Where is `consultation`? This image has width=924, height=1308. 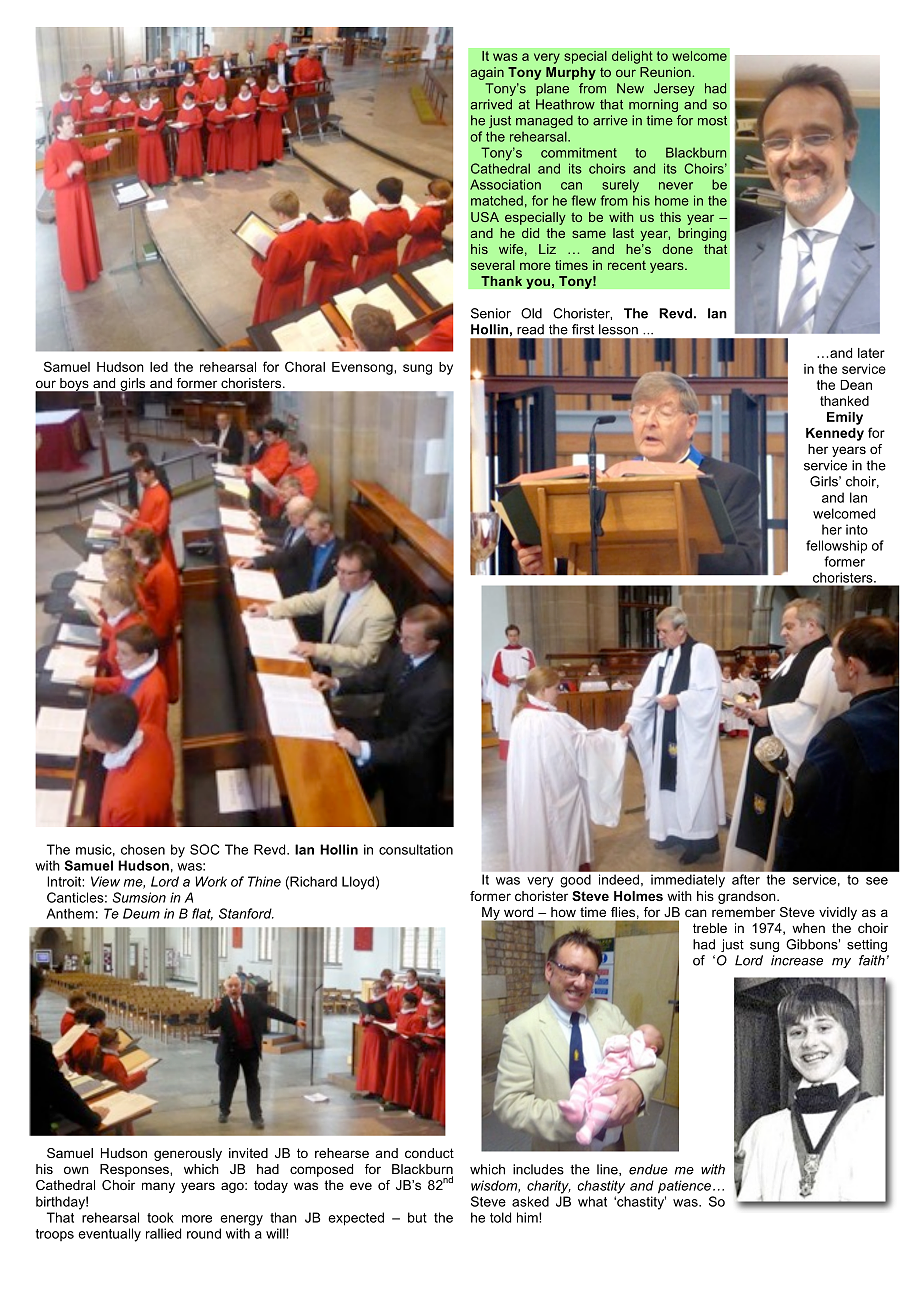 consultation is located at coordinates (416, 849).
